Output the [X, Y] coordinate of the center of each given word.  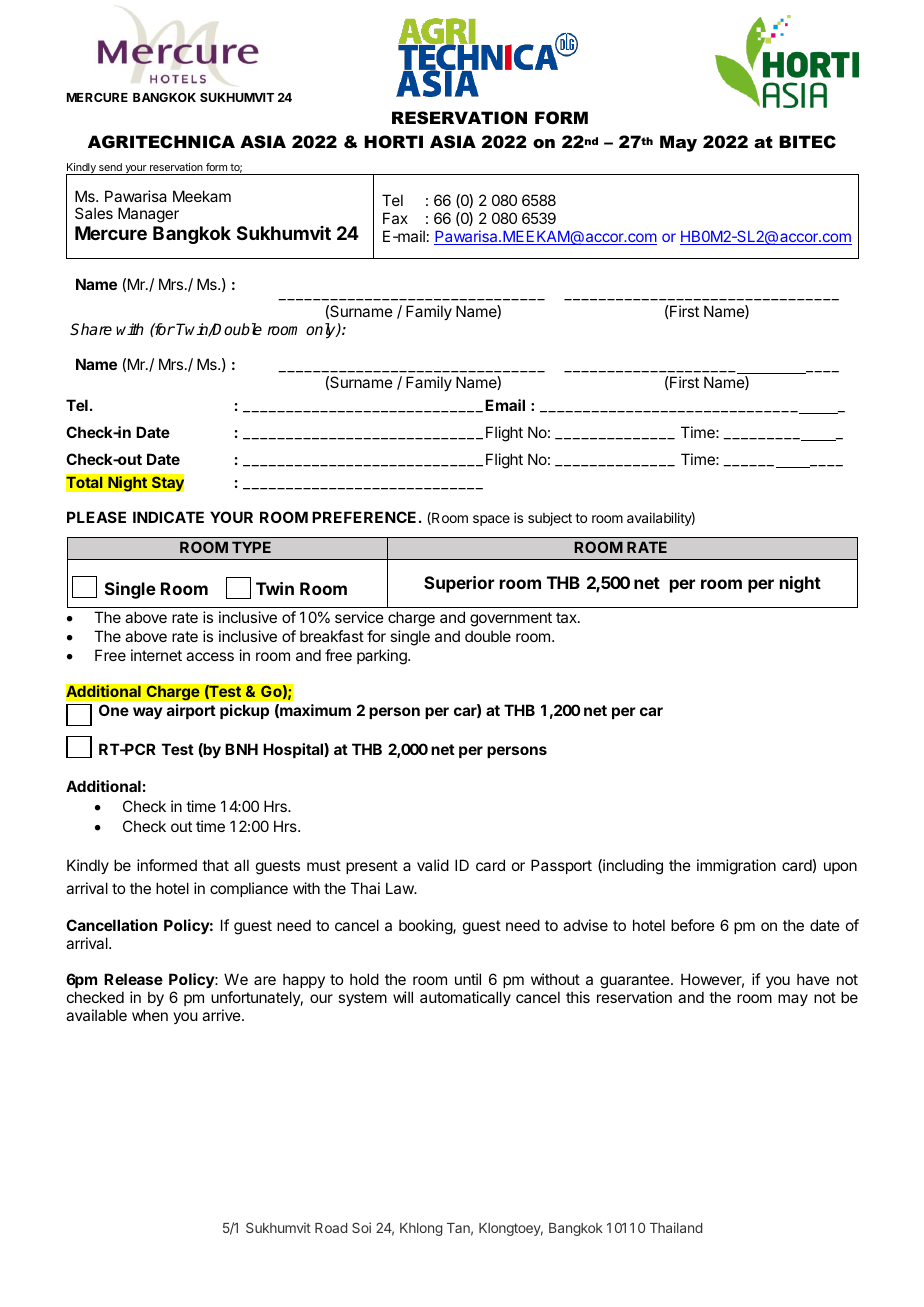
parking [383, 657]
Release [133, 979]
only [322, 331]
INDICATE [168, 517]
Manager [148, 215]
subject [550, 519]
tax [567, 617]
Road [331, 1228]
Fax [395, 218]
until [468, 979]
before [693, 925]
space [491, 520]
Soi [361, 1227]
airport [191, 711]
